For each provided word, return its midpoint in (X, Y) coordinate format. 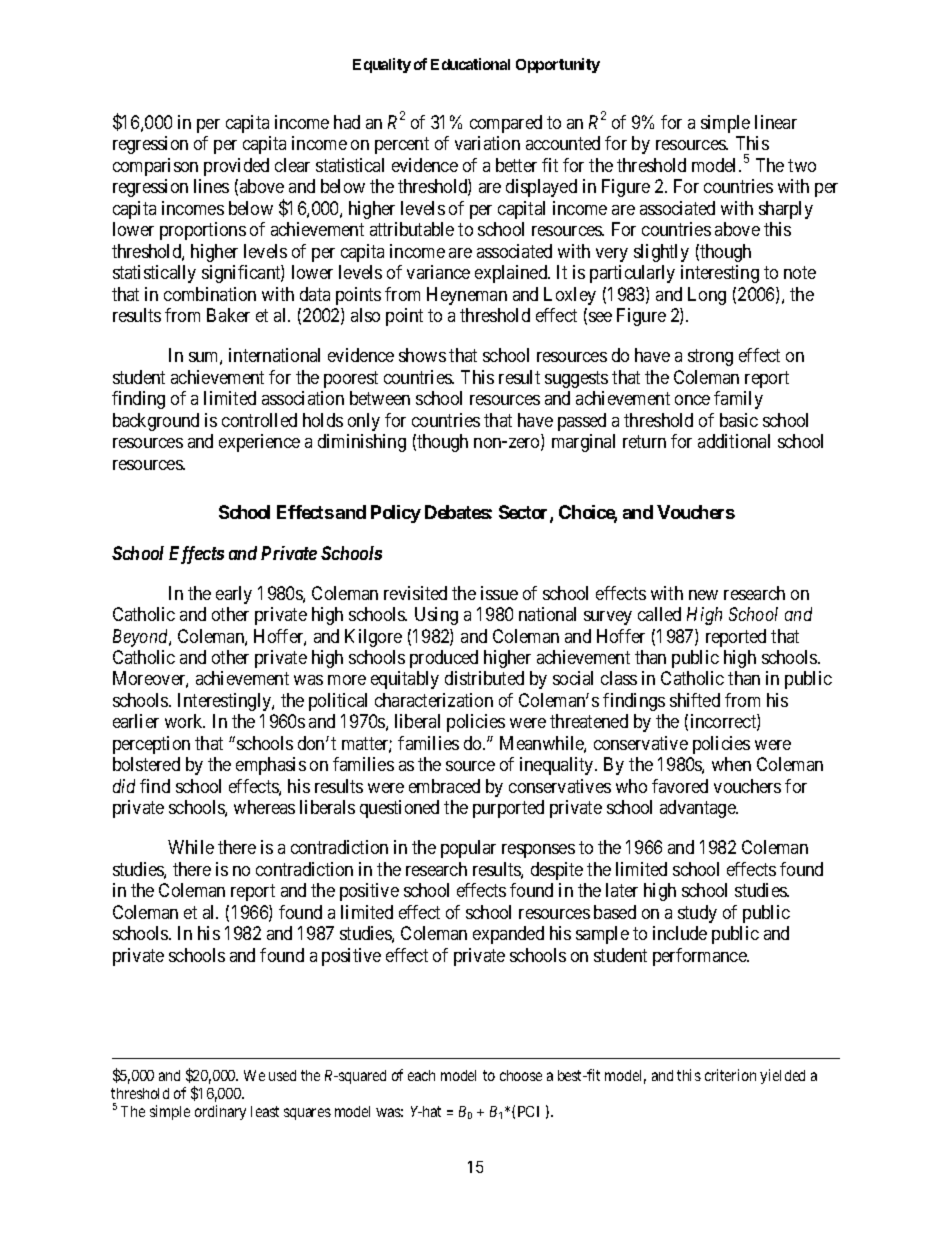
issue (499, 593)
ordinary (220, 1112)
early (234, 595)
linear (776, 122)
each (421, 1075)
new (703, 595)
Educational (470, 64)
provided (236, 167)
